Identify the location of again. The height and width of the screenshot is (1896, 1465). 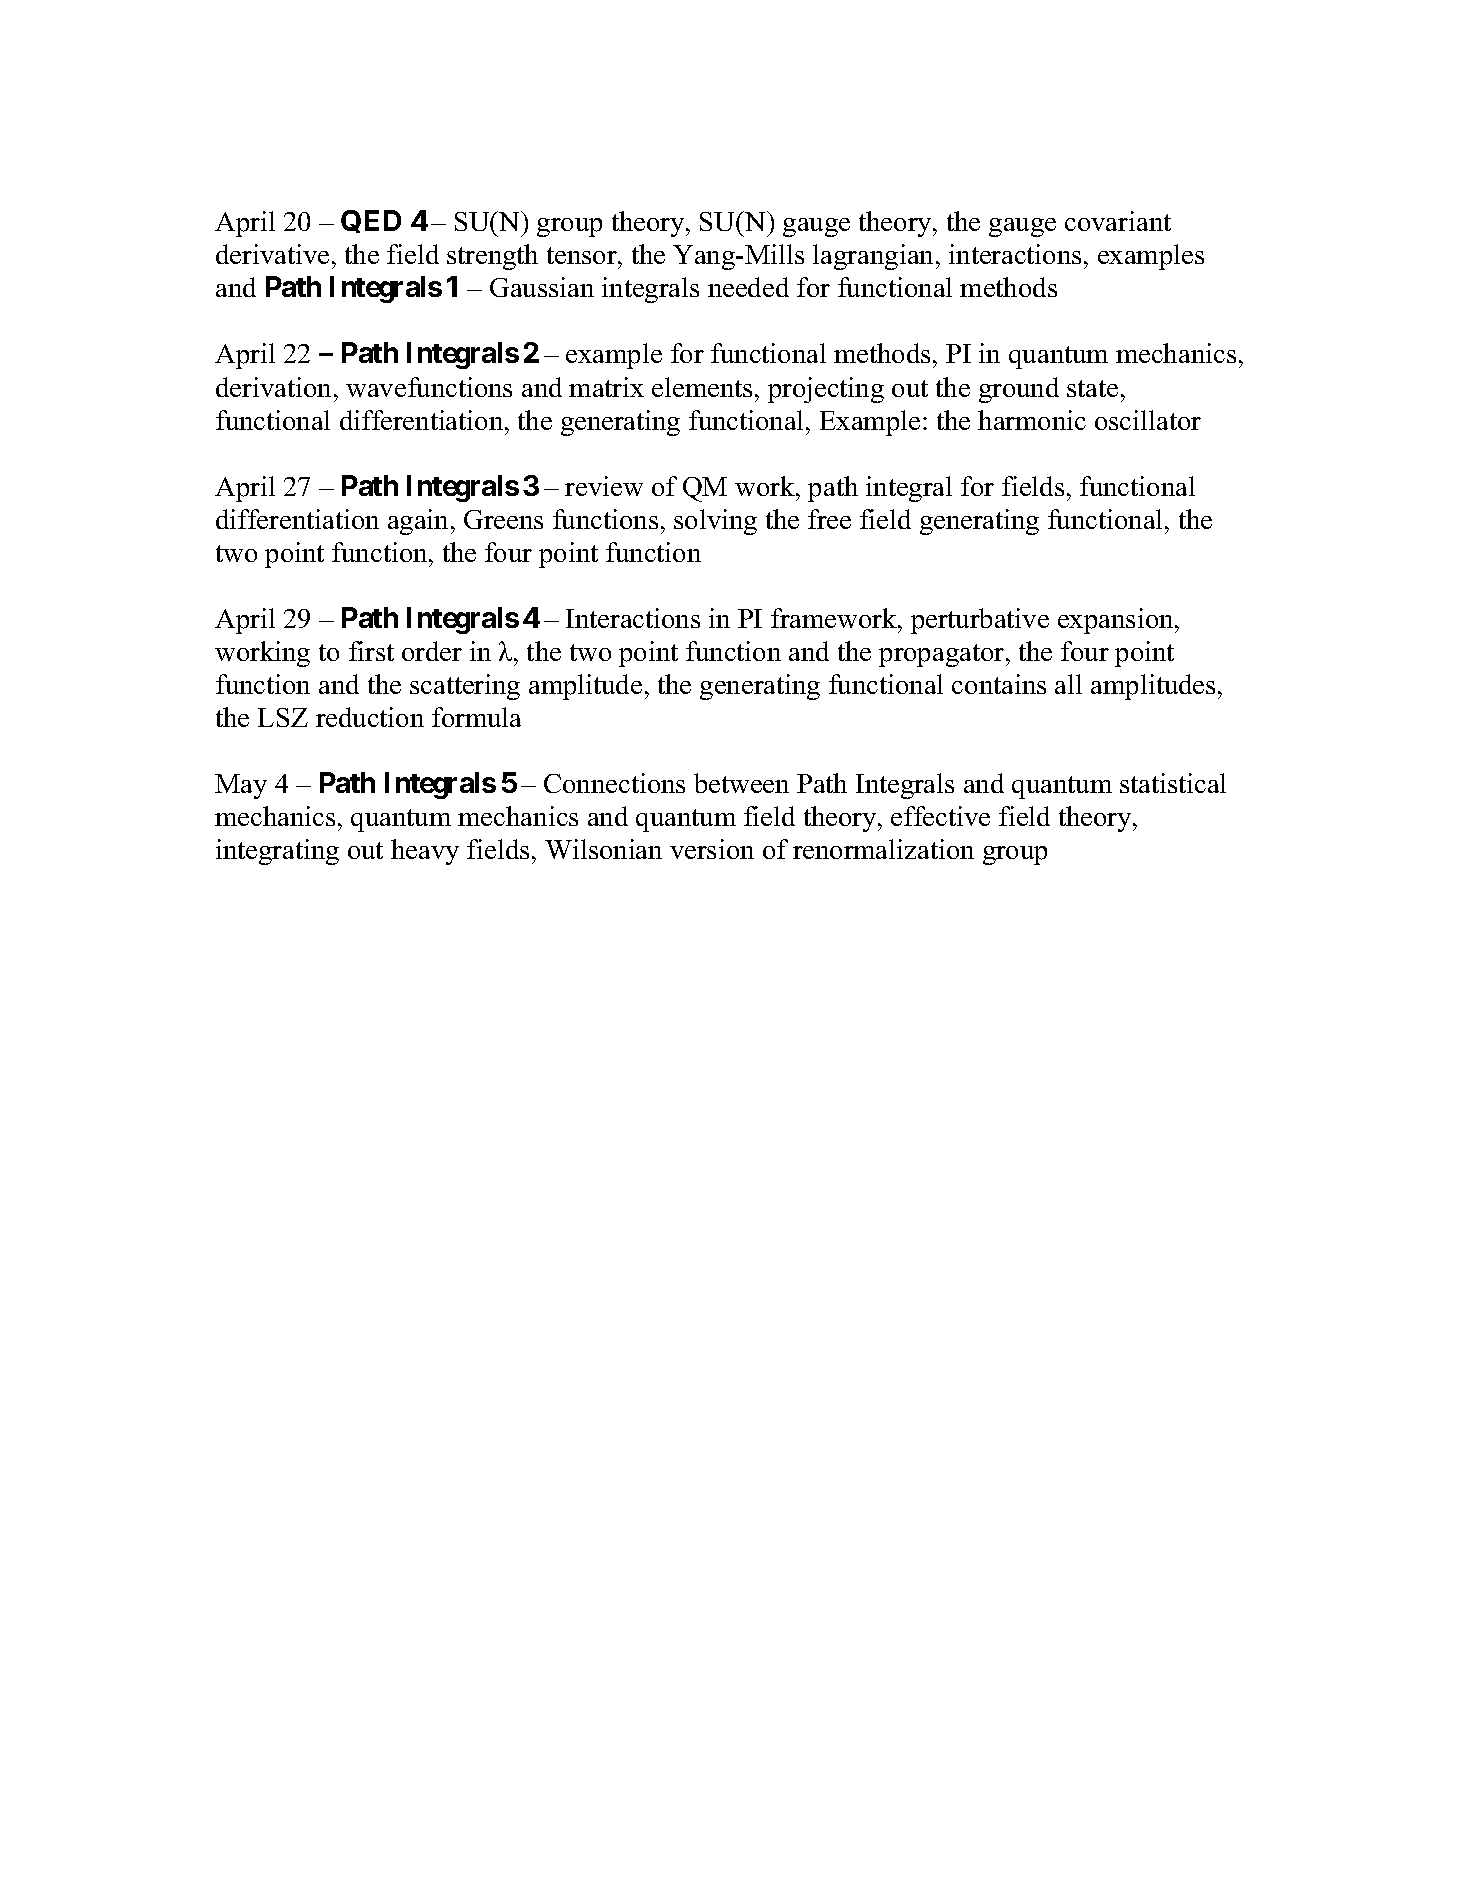
(420, 522).
